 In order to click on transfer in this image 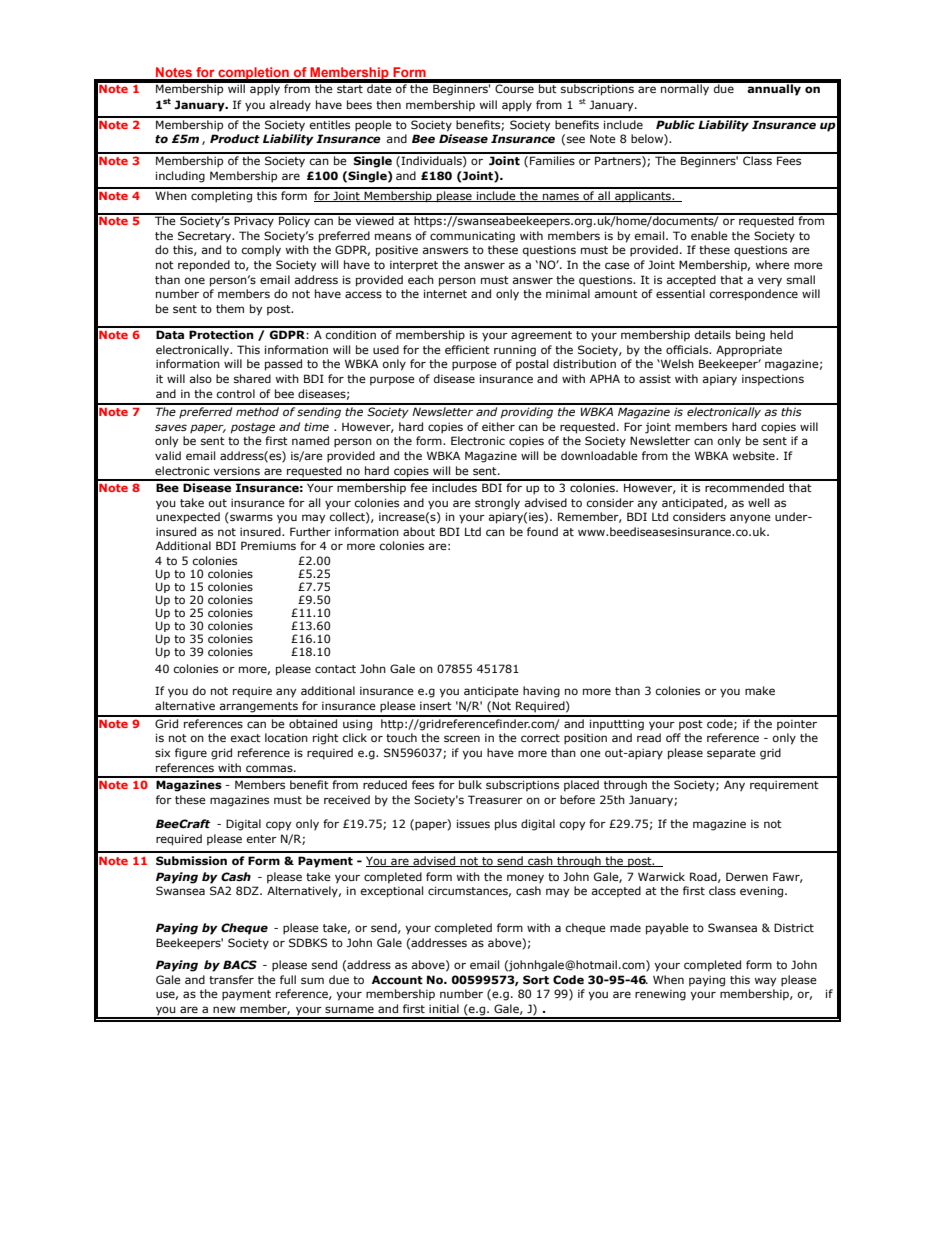, I will do `click(231, 979)`.
